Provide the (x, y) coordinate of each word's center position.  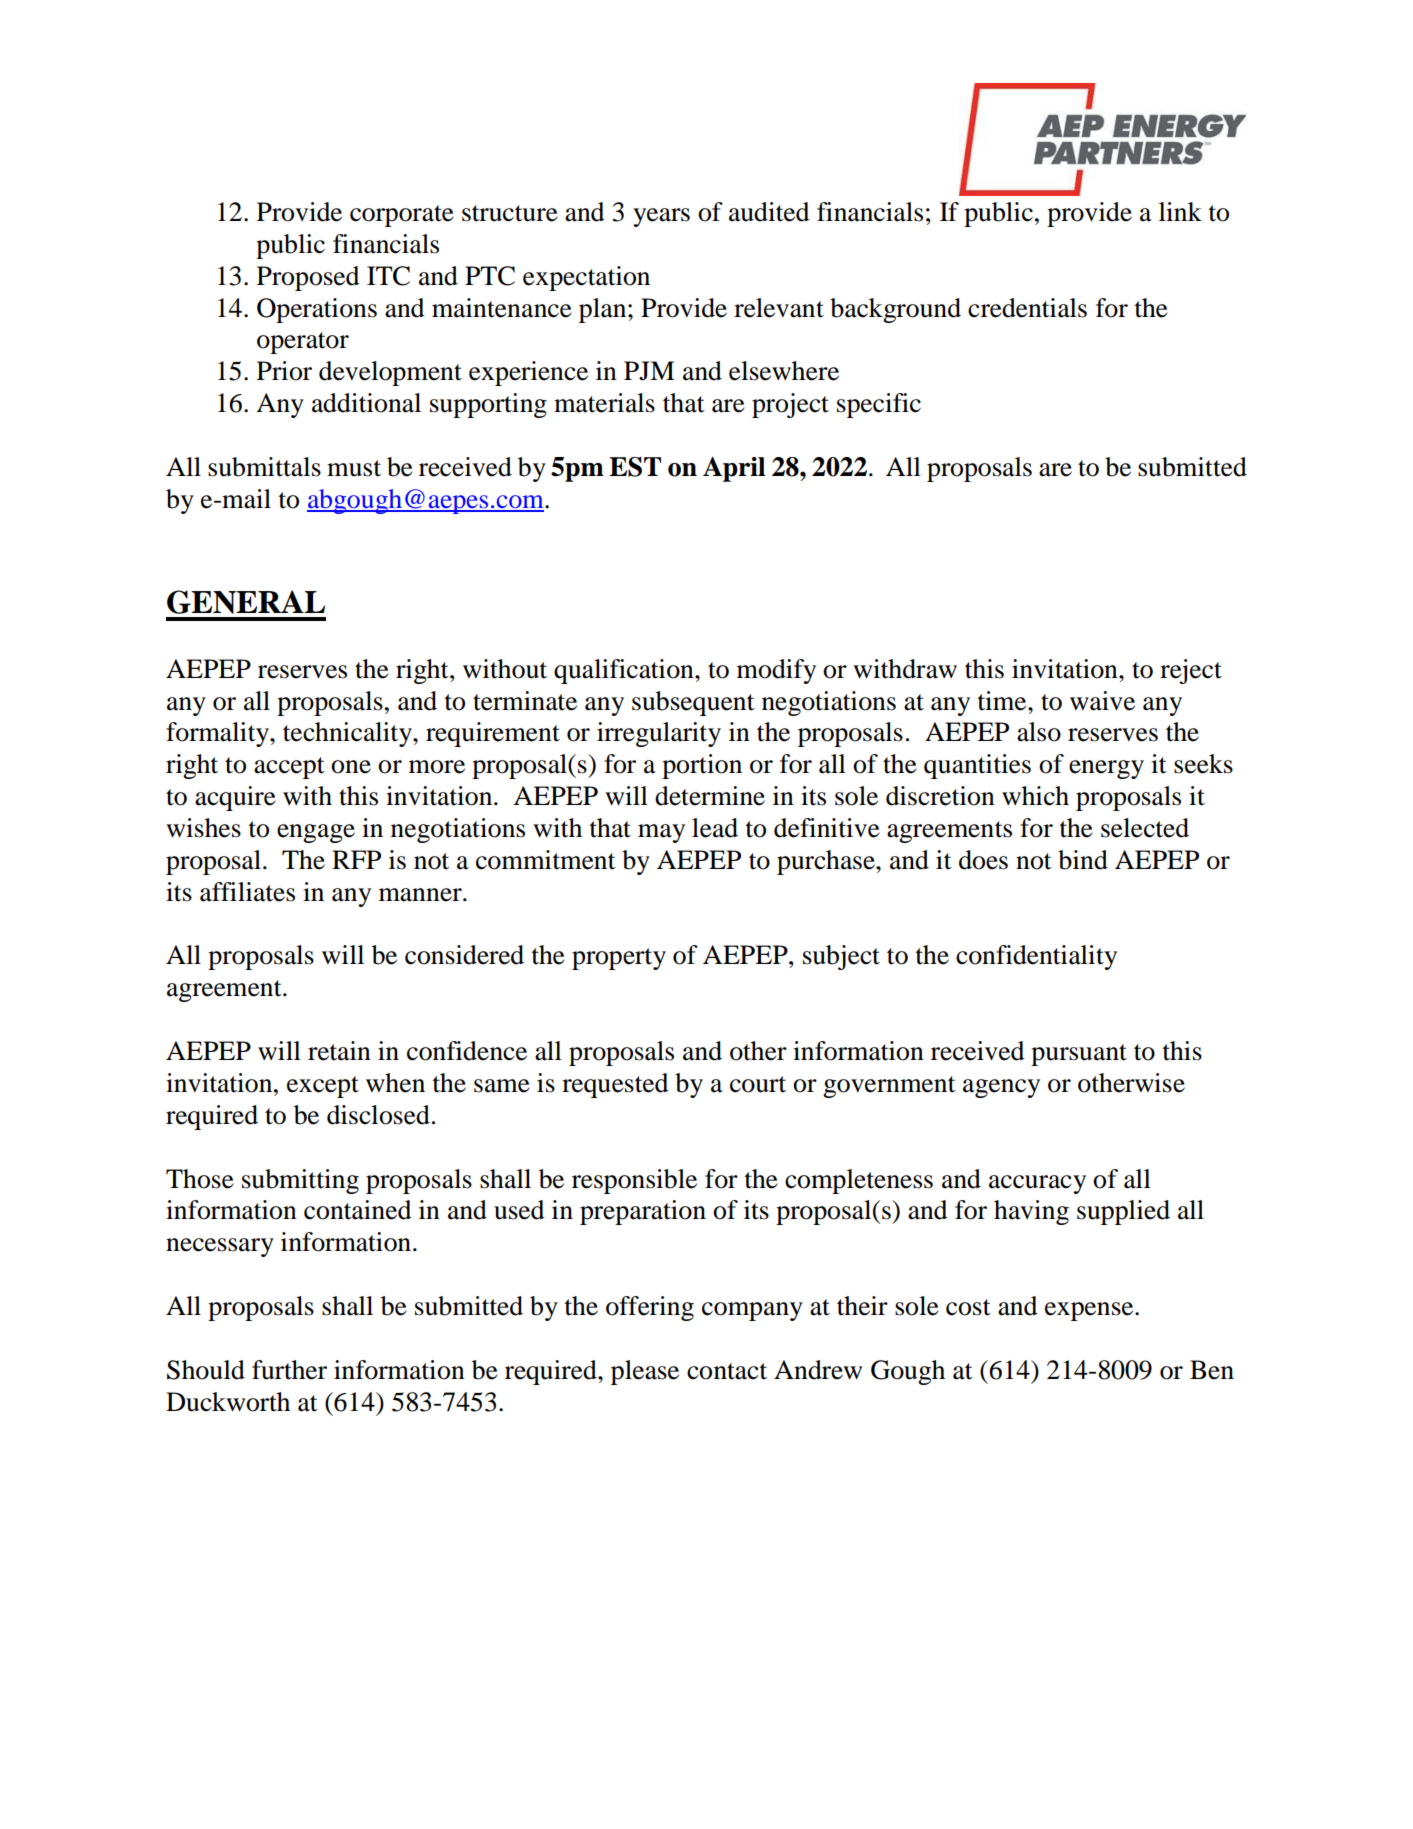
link (1180, 211)
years (661, 217)
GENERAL (246, 602)
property (619, 959)
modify (776, 671)
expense (1090, 1311)
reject (1191, 671)
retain (339, 1051)
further (289, 1370)
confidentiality (1036, 957)
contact (727, 1371)
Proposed (308, 278)
